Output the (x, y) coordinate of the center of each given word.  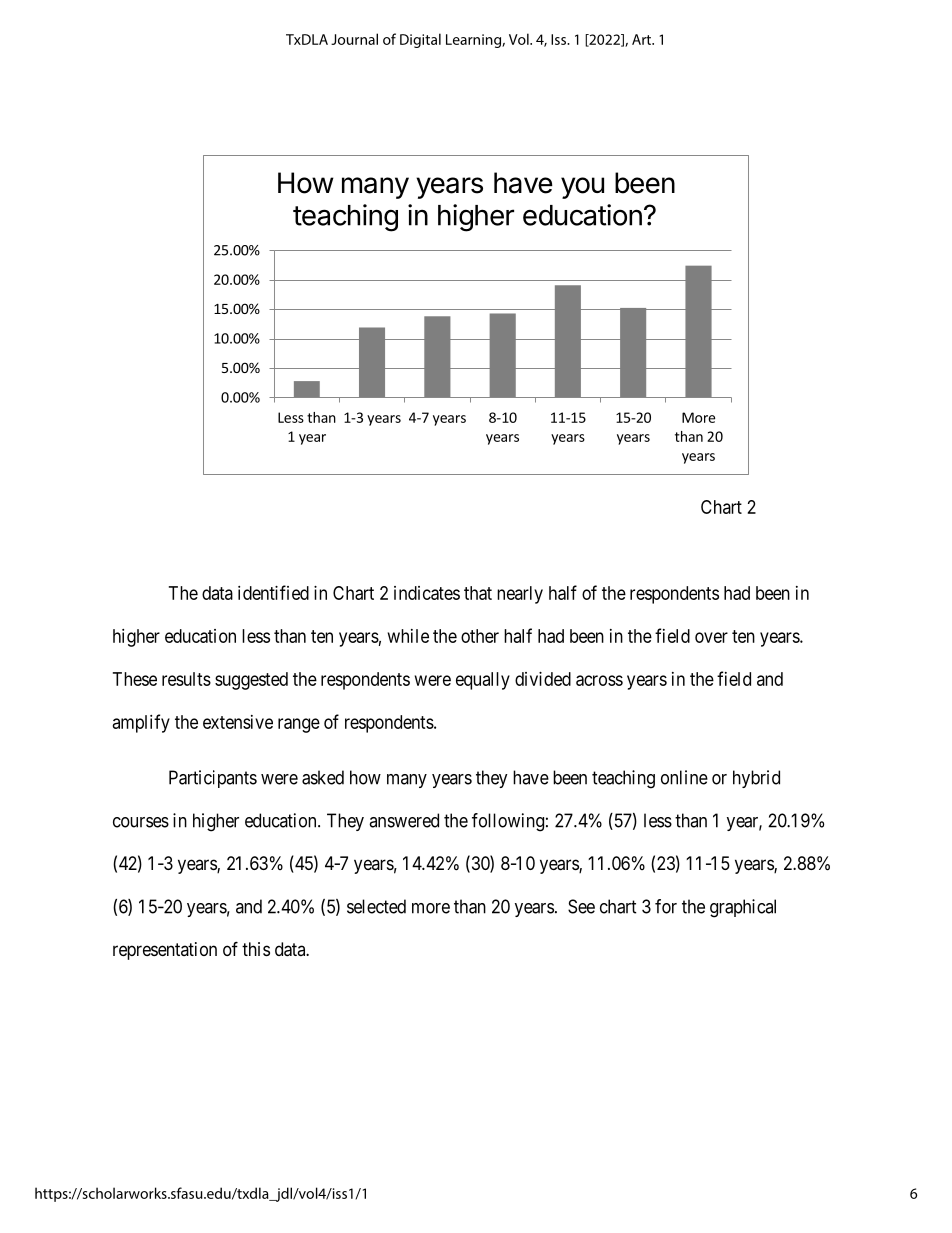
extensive (238, 722)
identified (273, 592)
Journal (354, 39)
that (478, 593)
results (186, 679)
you (582, 188)
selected (376, 906)
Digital (420, 40)
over (711, 637)
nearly (520, 595)
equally (483, 681)
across (599, 680)
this (256, 949)
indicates (427, 593)
